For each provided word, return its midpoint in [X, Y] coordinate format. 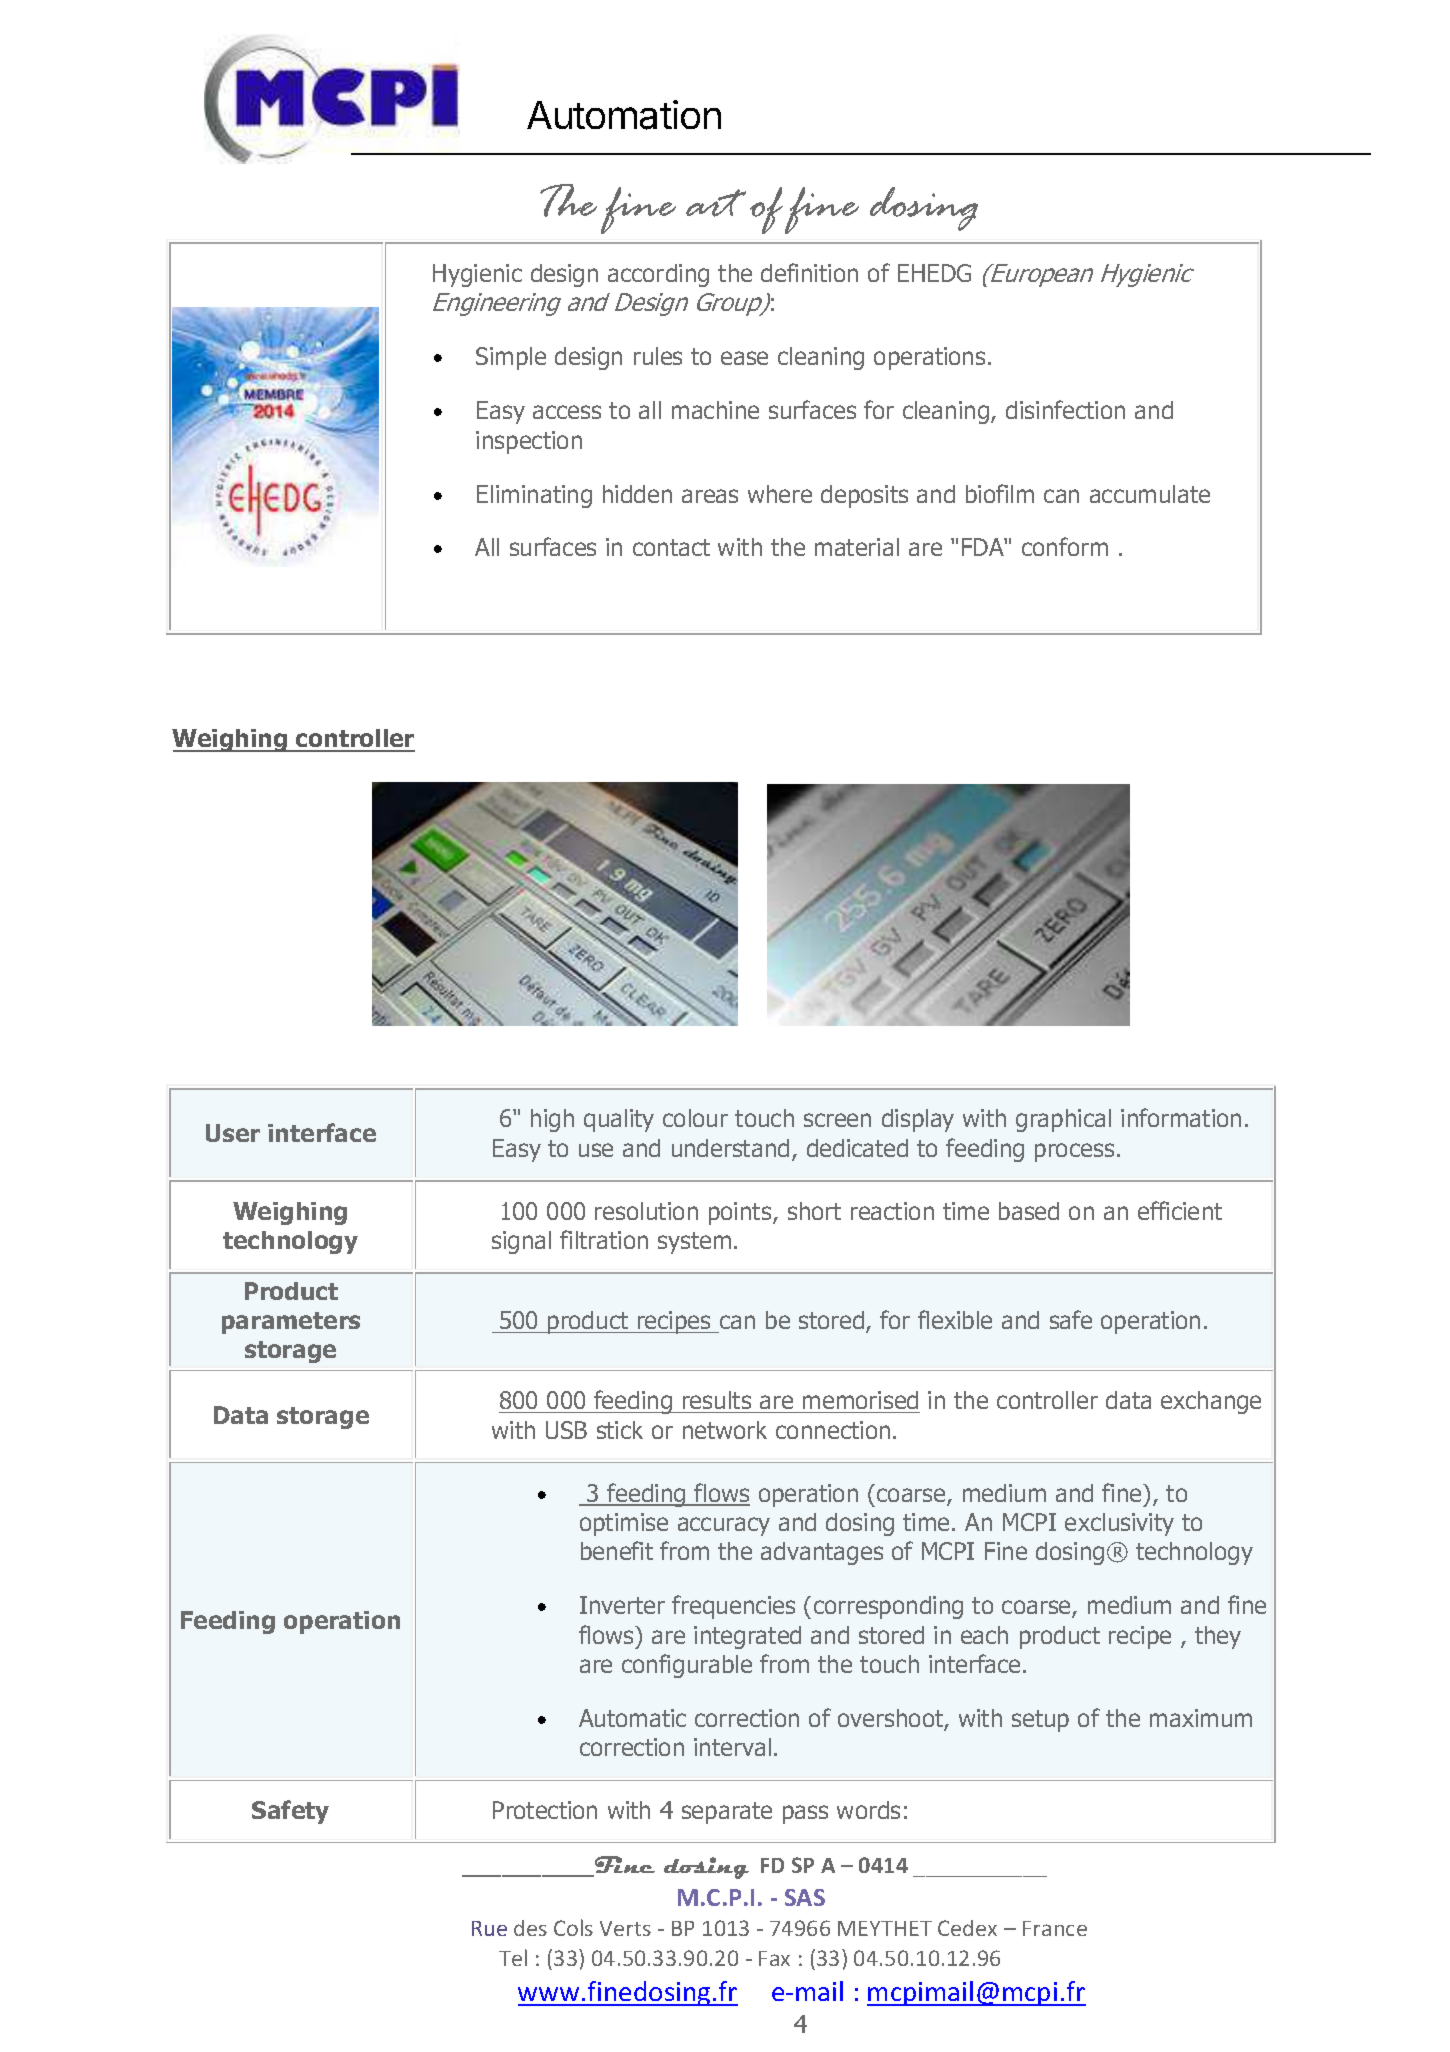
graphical [1063, 1120]
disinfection [1065, 409]
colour [695, 1118]
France [1055, 1928]
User [233, 1133]
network [725, 1430]
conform [1065, 546]
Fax [774, 1958]
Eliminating [534, 496]
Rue [489, 1928]
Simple [511, 358]
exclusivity [1119, 1524]
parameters [291, 1323]
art [716, 203]
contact [671, 547]
